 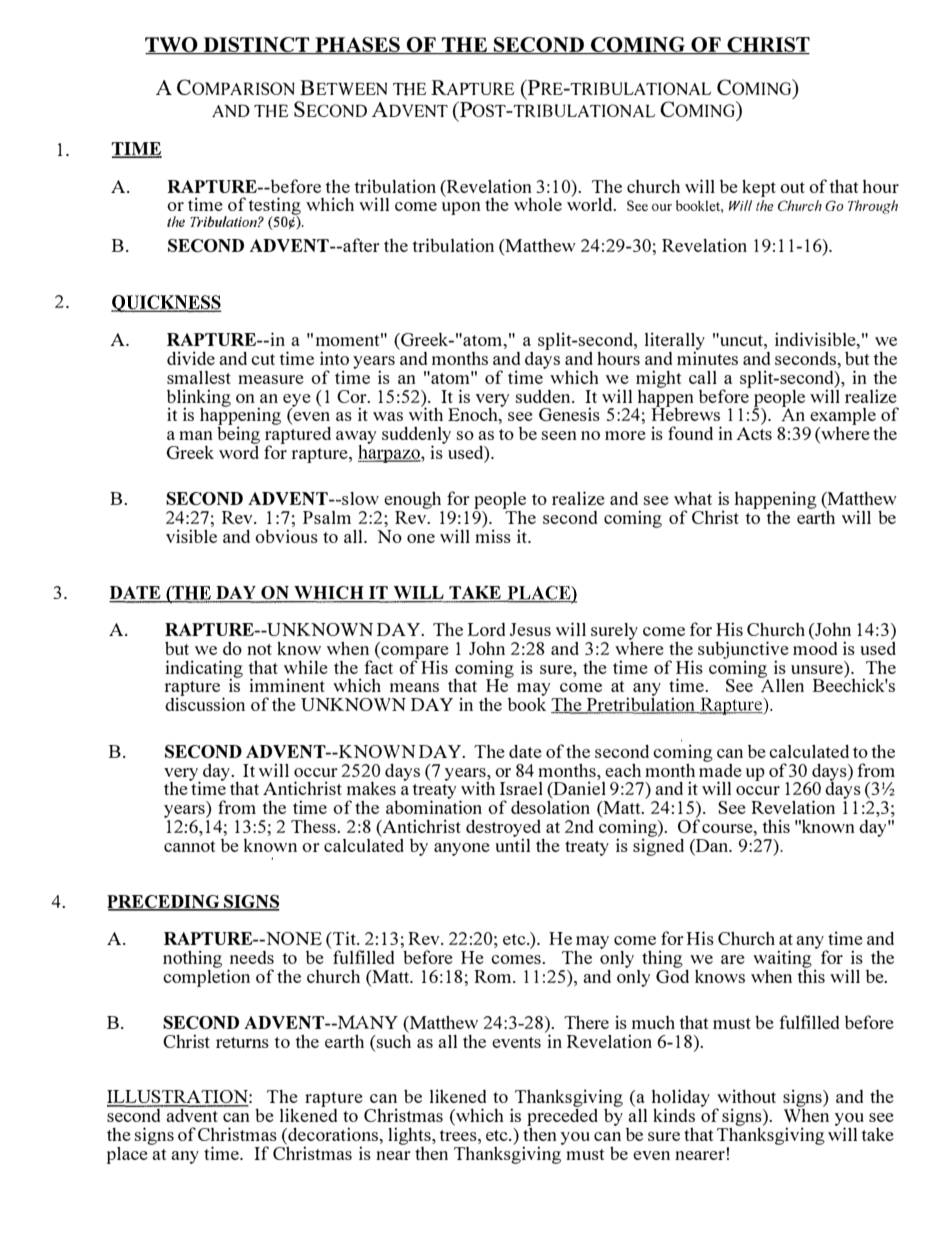 What do you see at coordinates (242, 1042) in the screenshot?
I see `returns` at bounding box center [242, 1042].
